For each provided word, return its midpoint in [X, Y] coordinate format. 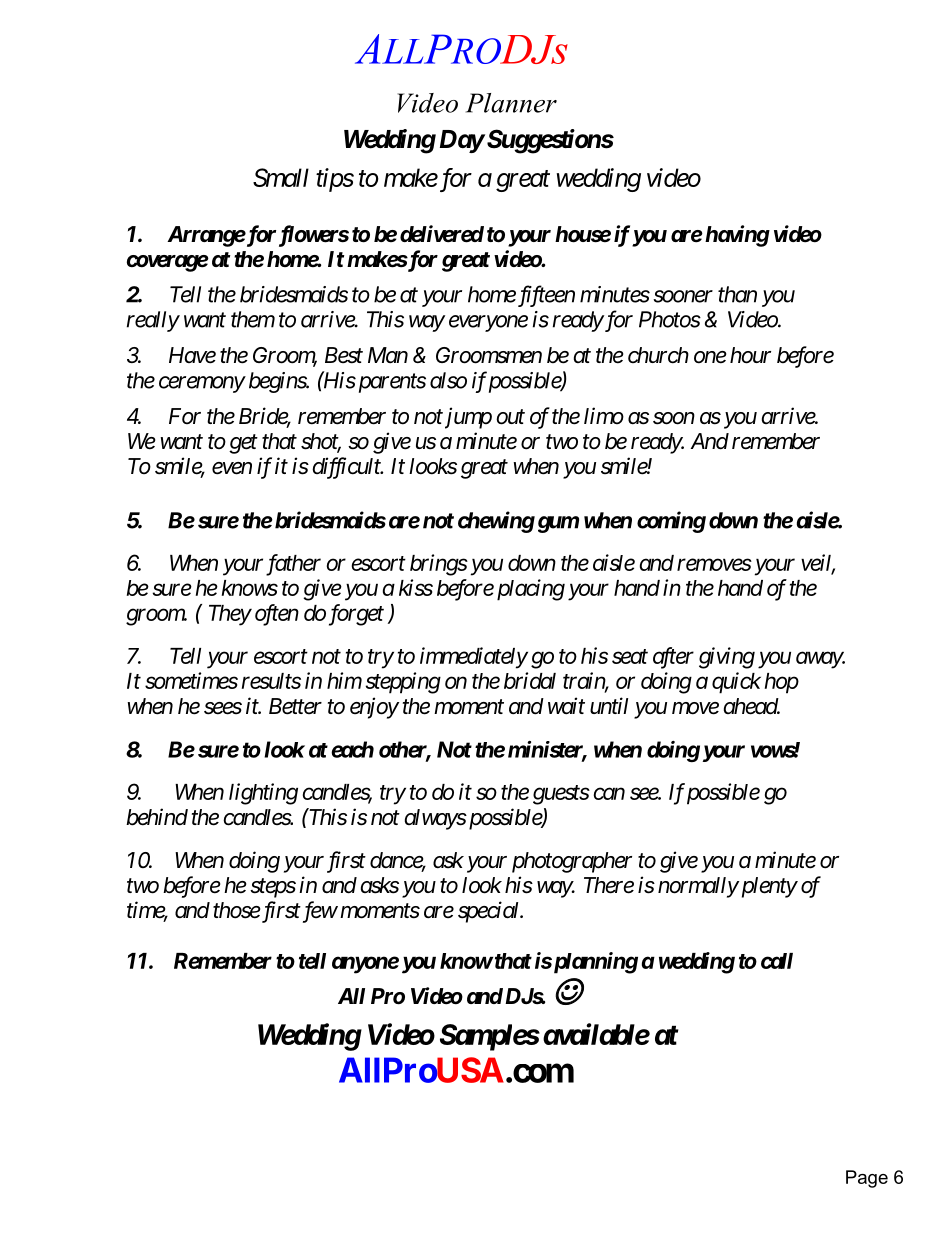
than [737, 294]
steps [273, 888]
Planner [511, 103]
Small [281, 177]
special [490, 912]
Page [867, 1179]
